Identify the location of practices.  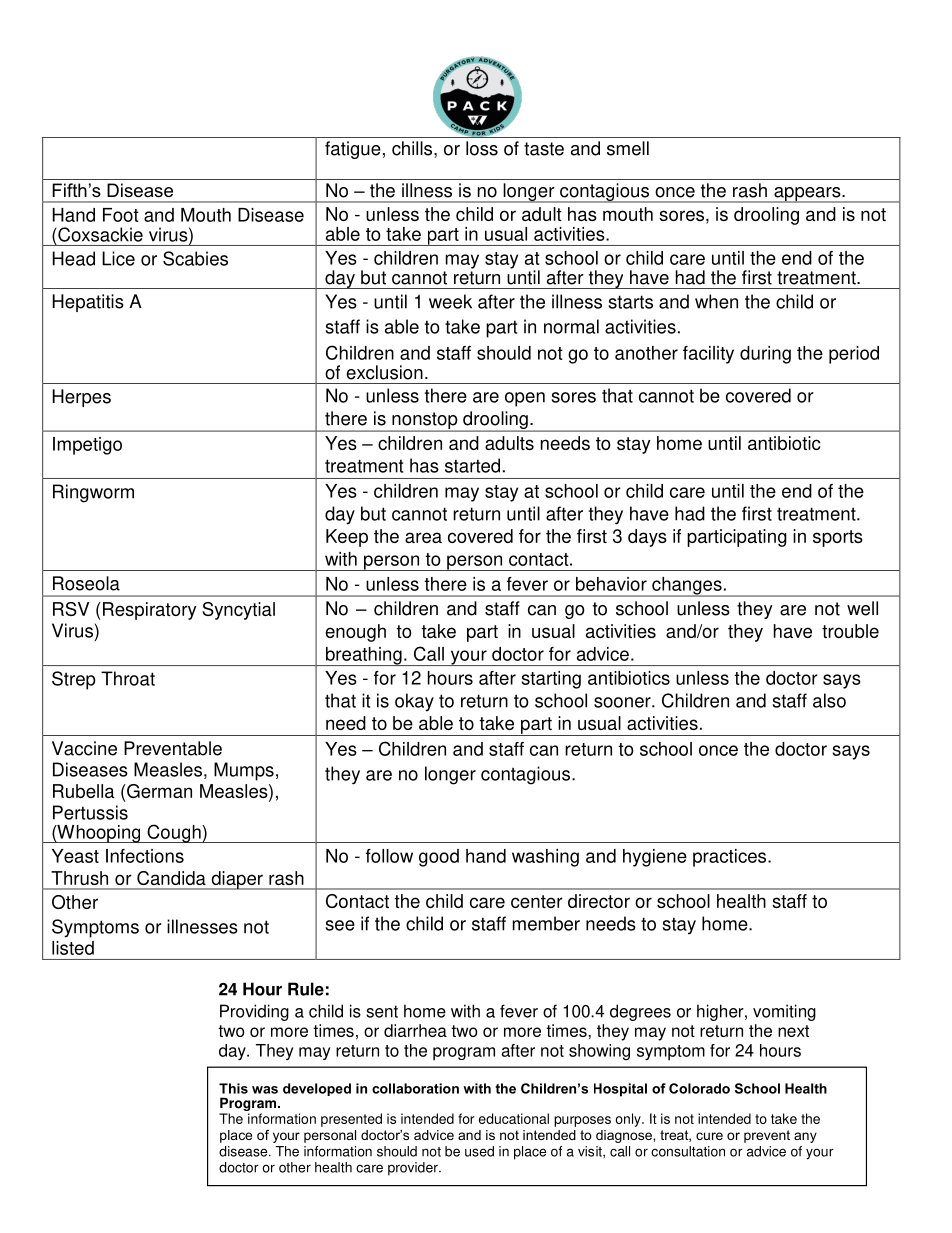
(731, 858).
